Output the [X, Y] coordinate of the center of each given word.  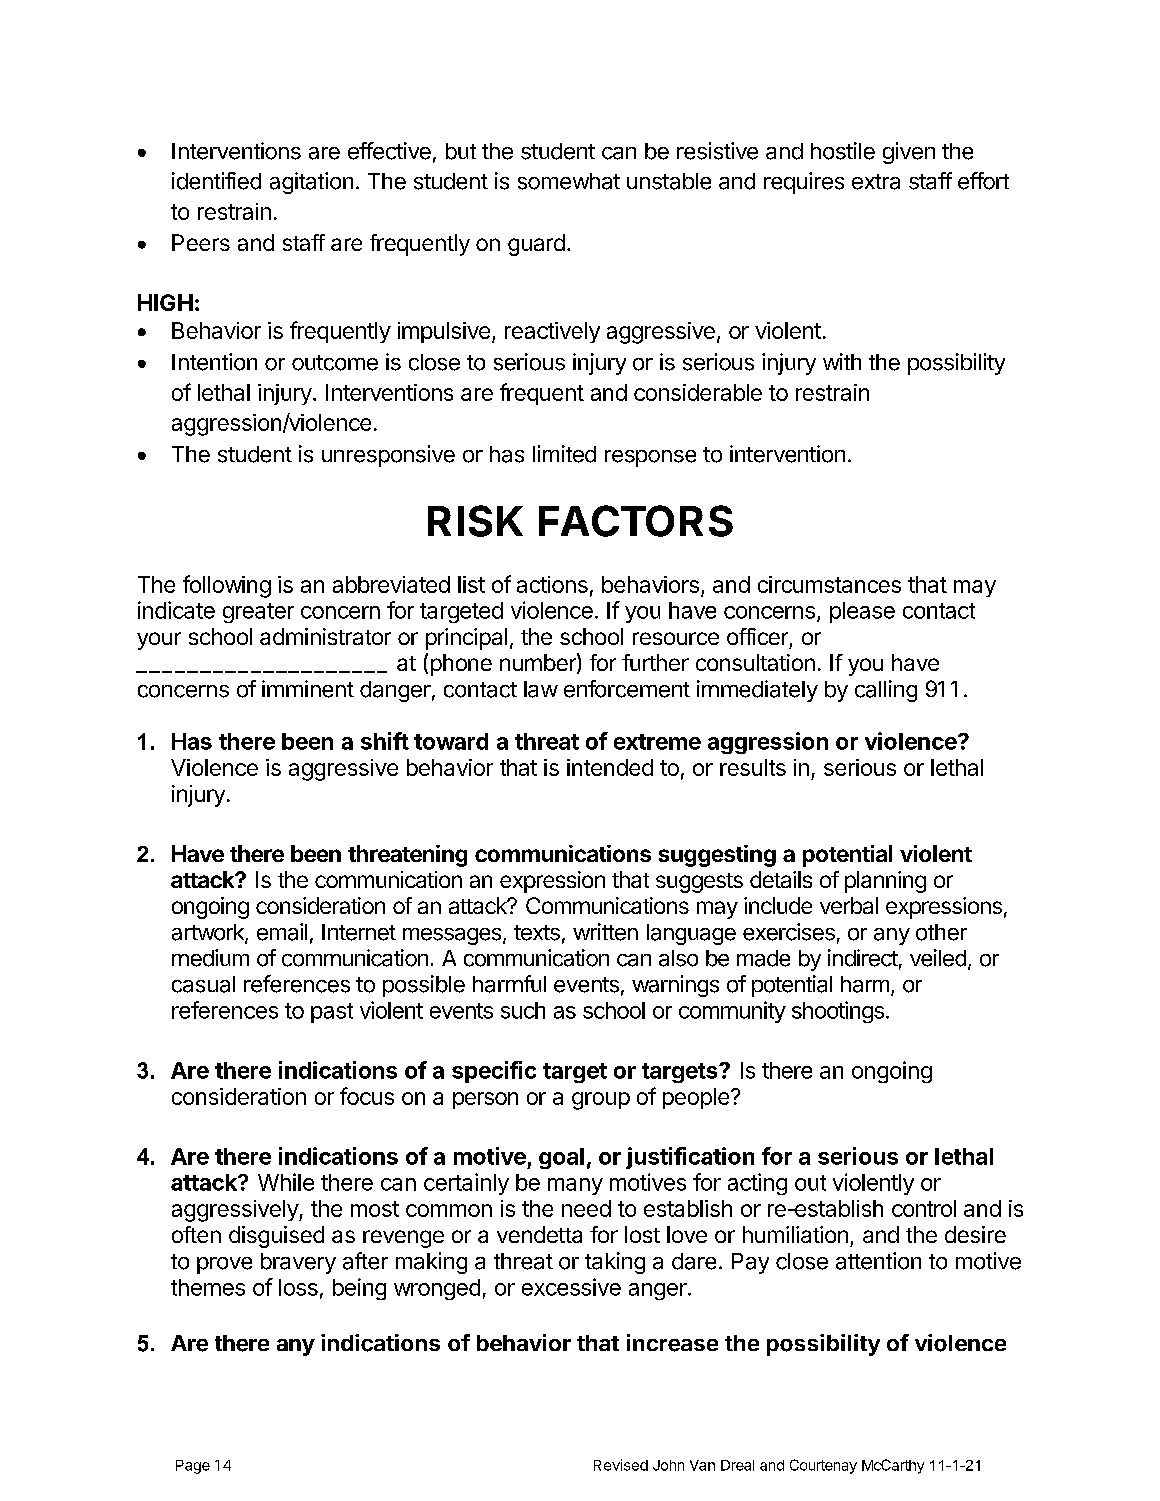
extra [876, 182]
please [862, 612]
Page [193, 1467]
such [523, 1010]
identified [216, 181]
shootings [838, 1012]
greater [258, 613]
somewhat [569, 181]
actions [552, 584]
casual [203, 984]
